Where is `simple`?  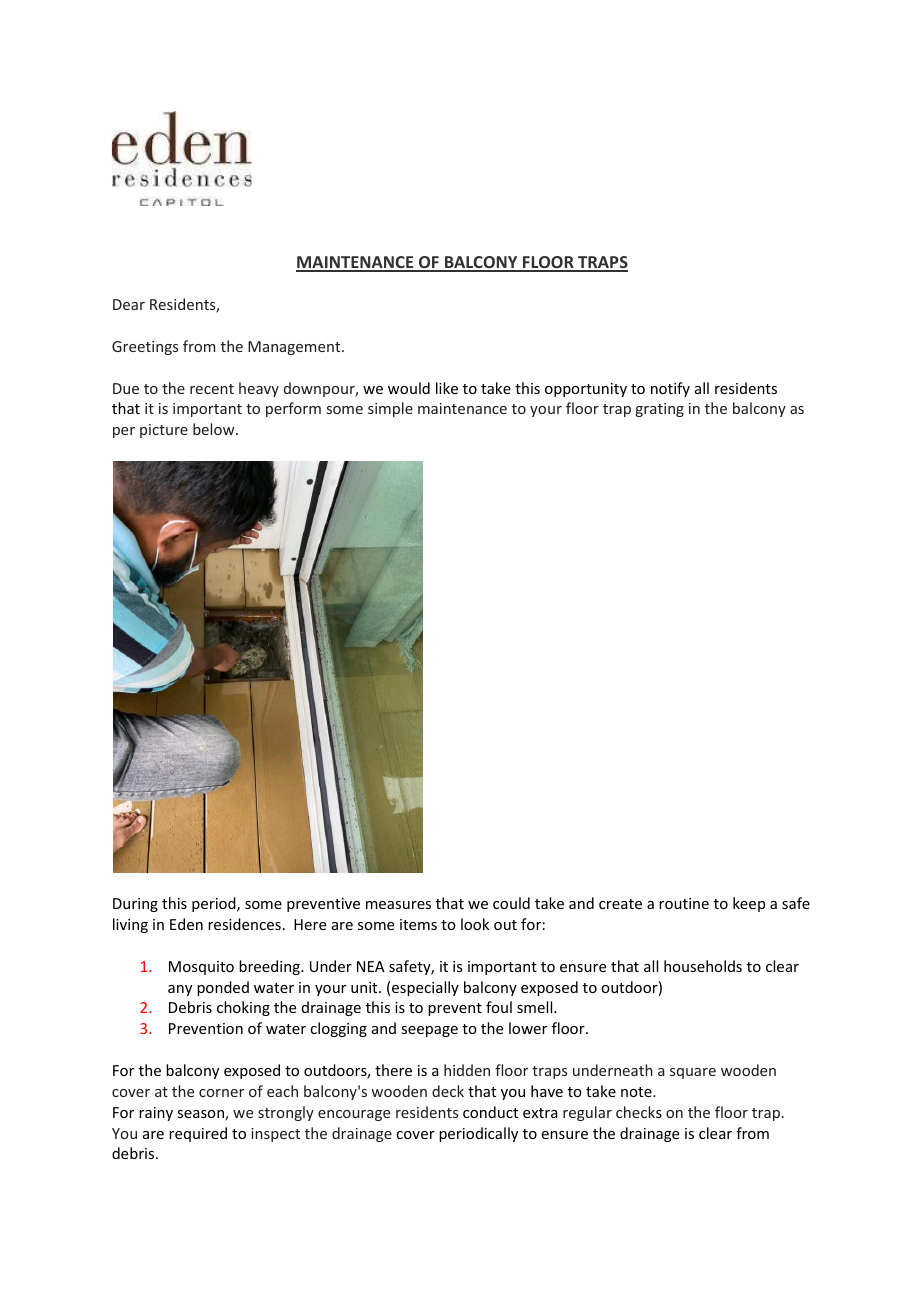 simple is located at coordinates (390, 409).
